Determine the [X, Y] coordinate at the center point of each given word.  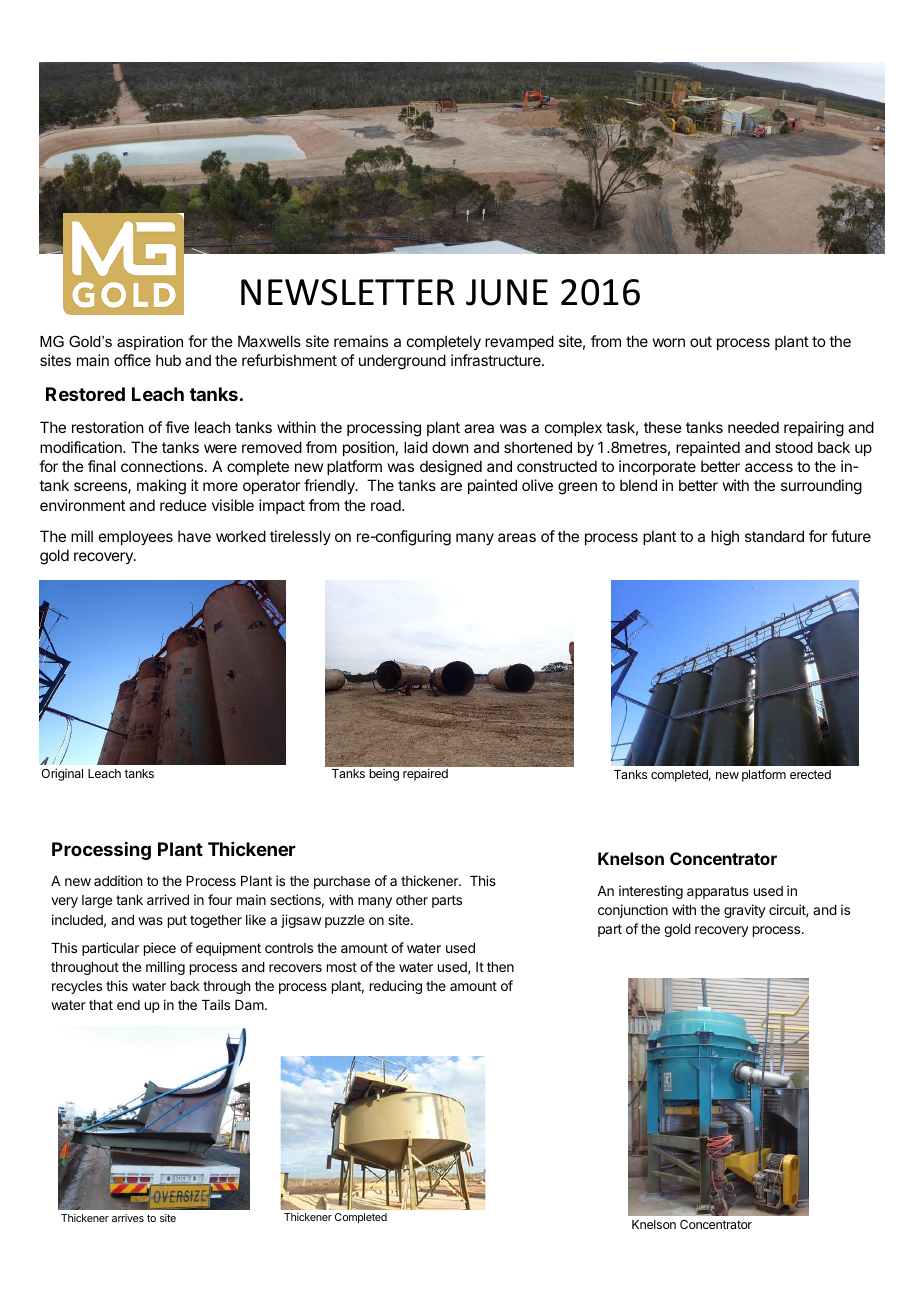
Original [62, 774]
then [500, 967]
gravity [745, 911]
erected [810, 774]
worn [669, 342]
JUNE [507, 292]
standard [774, 536]
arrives [128, 1218]
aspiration [150, 343]
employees [136, 537]
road [387, 505]
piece [160, 949]
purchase [342, 882]
